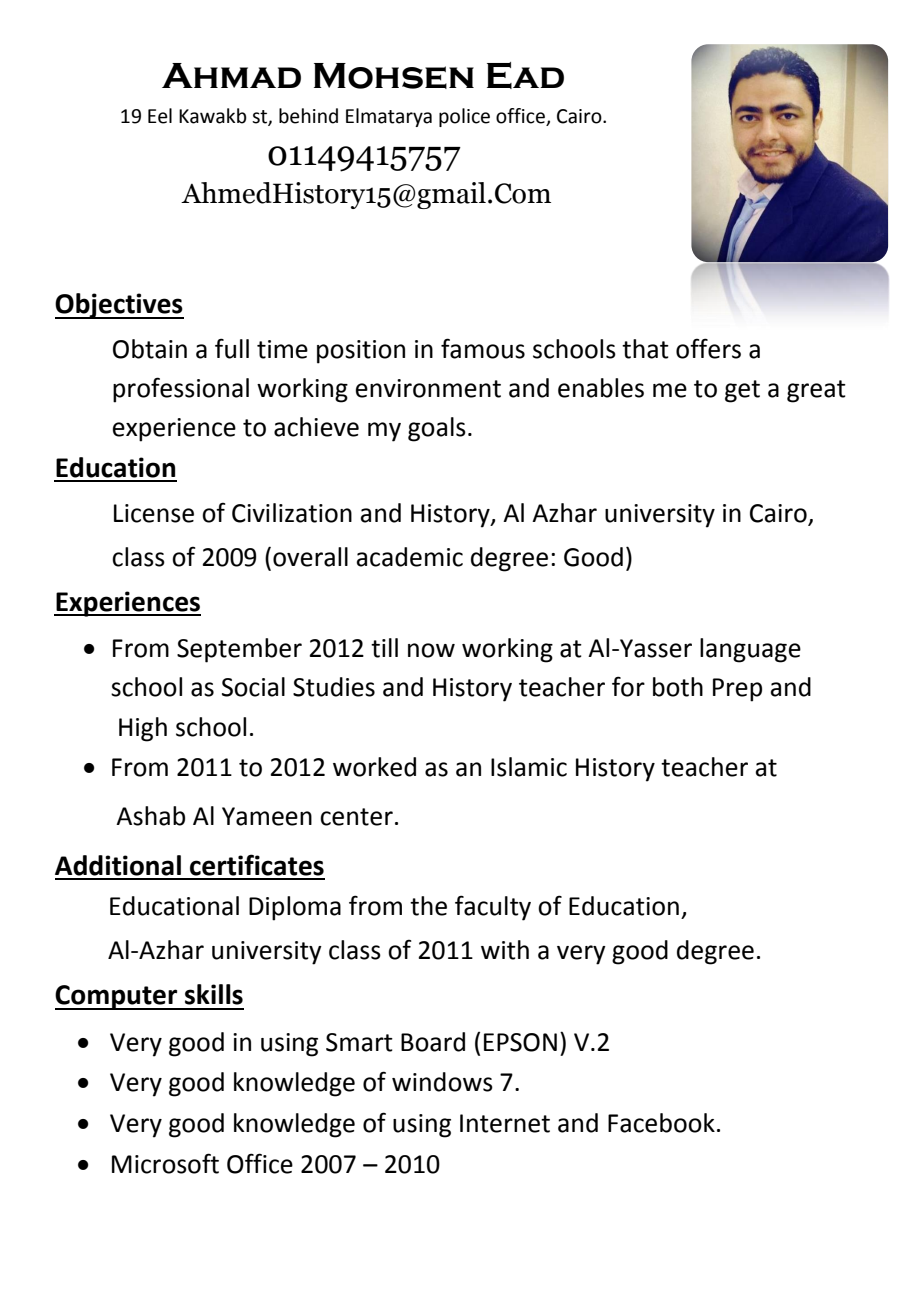  What do you see at coordinates (384, 648) in the document?
I see `till` at bounding box center [384, 648].
